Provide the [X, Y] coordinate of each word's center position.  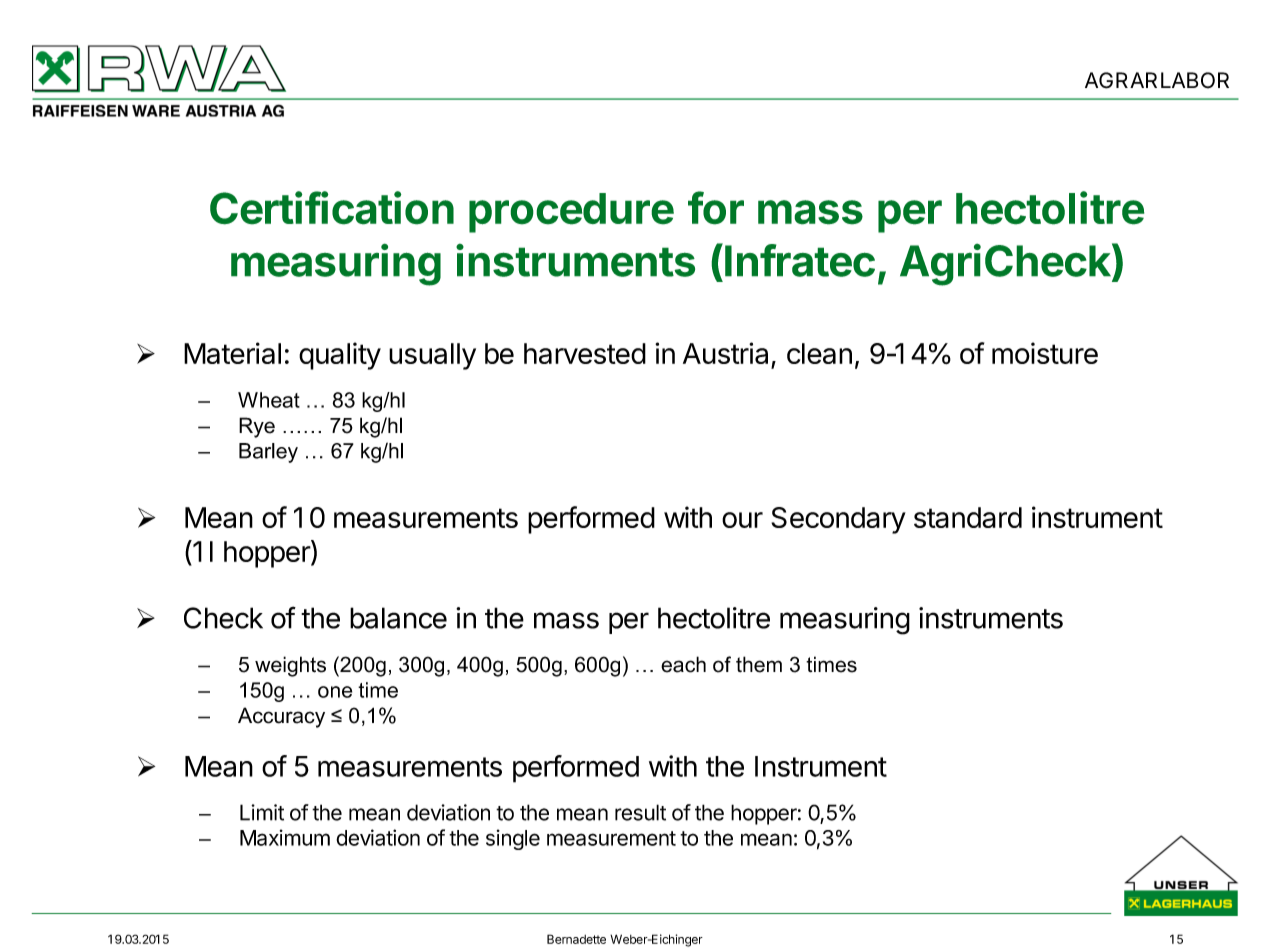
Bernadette [576, 939]
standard [968, 517]
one [335, 692]
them [759, 664]
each [683, 664]
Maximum [285, 837]
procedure [571, 213]
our [742, 520]
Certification [332, 208]
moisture [1045, 353]
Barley [268, 453]
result [640, 812]
